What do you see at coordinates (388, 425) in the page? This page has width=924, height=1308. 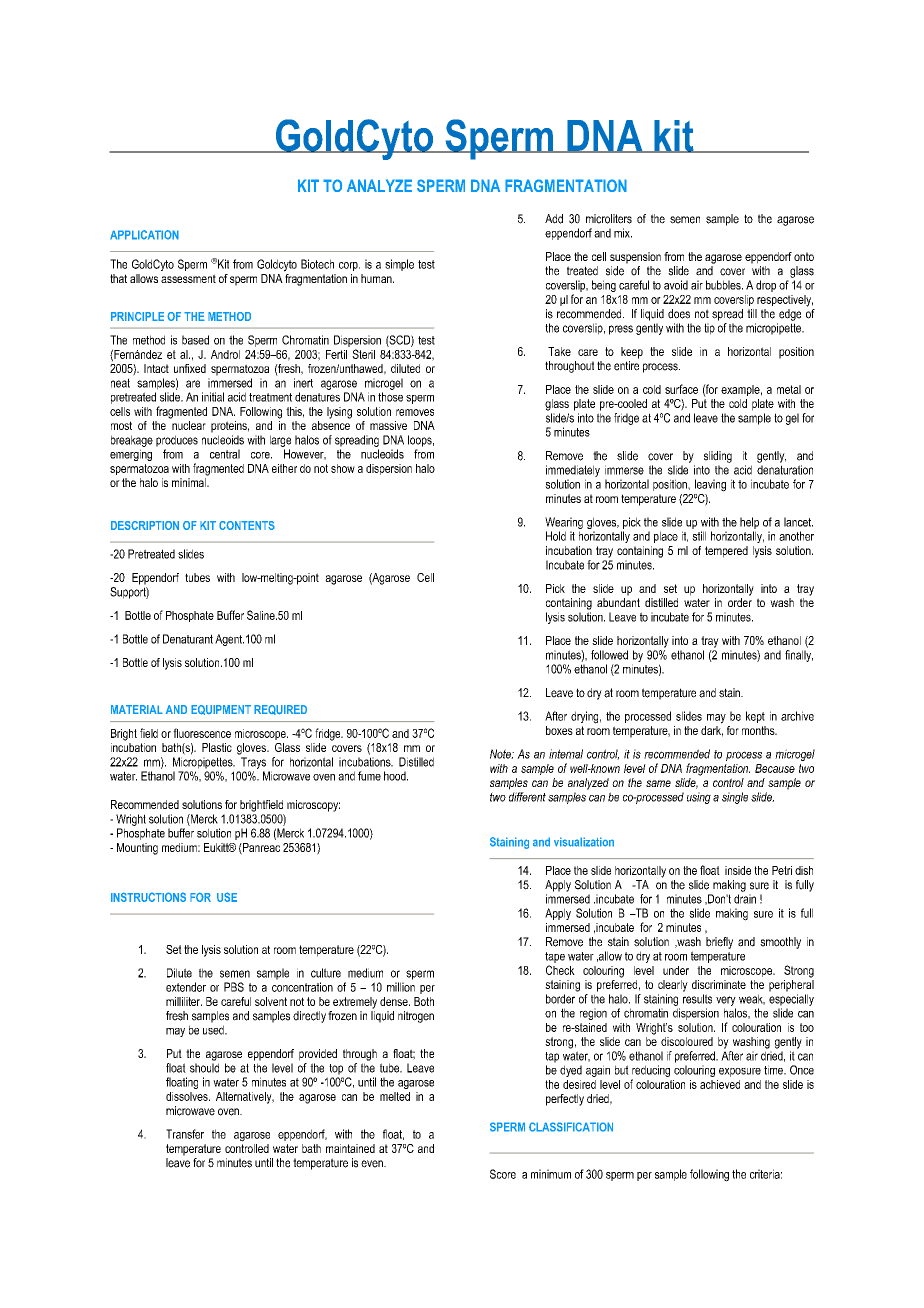 I see `massive` at bounding box center [388, 425].
